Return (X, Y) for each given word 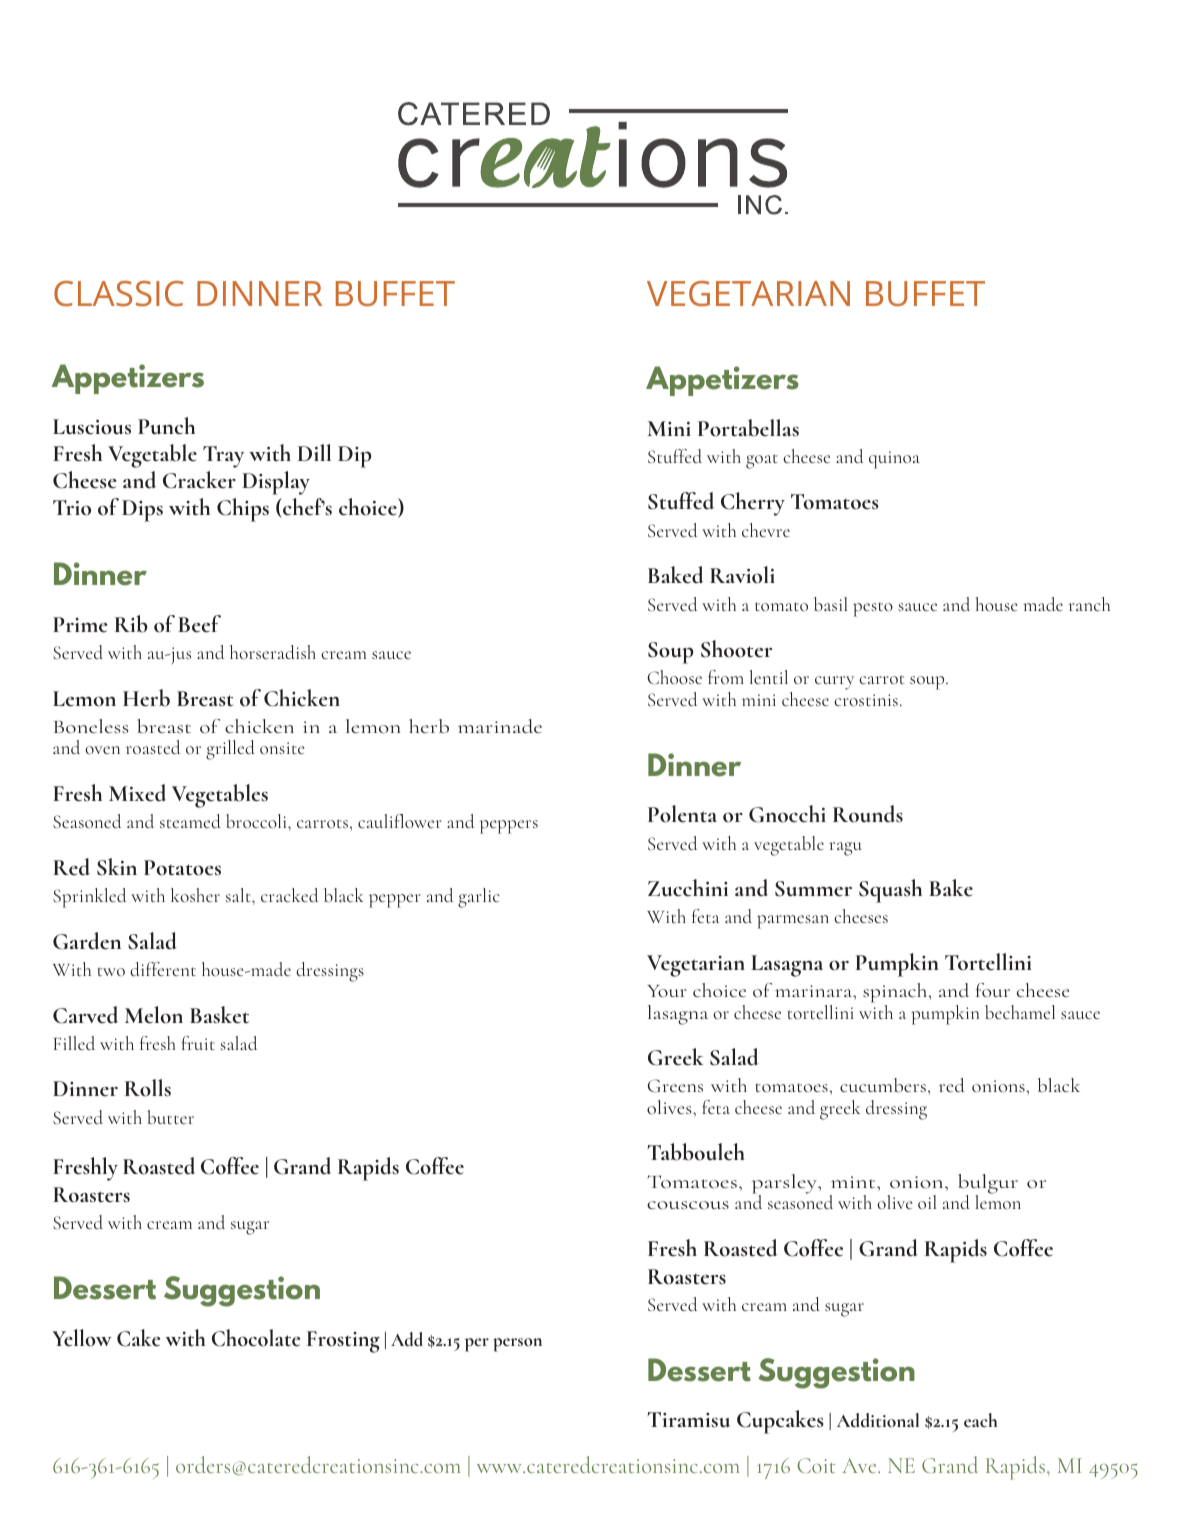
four (993, 990)
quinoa (894, 460)
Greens (675, 1085)
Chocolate (256, 1338)
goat (762, 461)
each (980, 1420)
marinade (500, 726)
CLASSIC (119, 293)
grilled (230, 750)
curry (834, 683)
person (517, 1345)
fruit (198, 1043)
